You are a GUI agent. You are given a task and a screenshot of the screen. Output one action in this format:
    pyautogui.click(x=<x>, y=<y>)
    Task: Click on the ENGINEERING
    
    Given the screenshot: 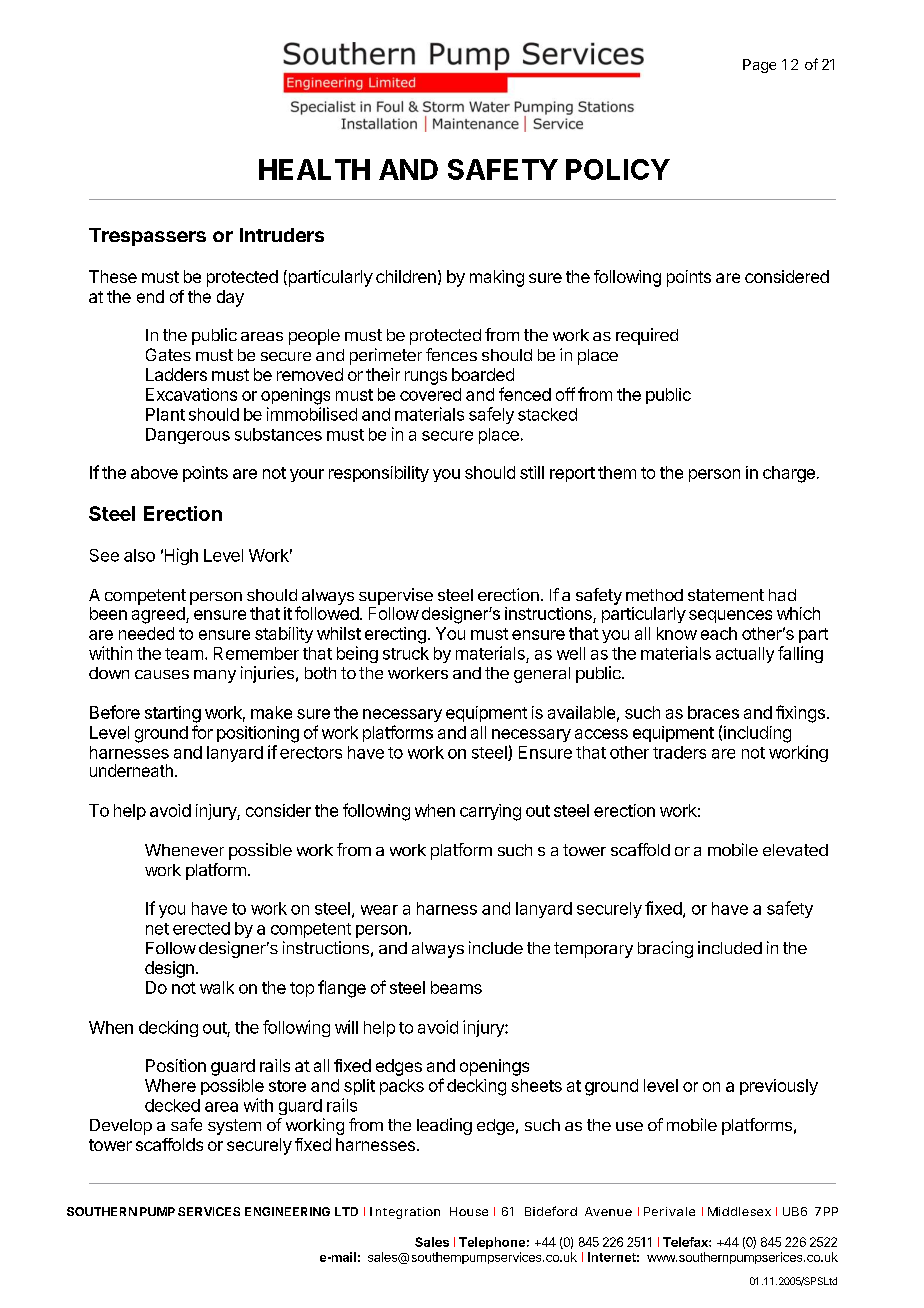 What is the action you would take?
    pyautogui.click(x=287, y=1211)
